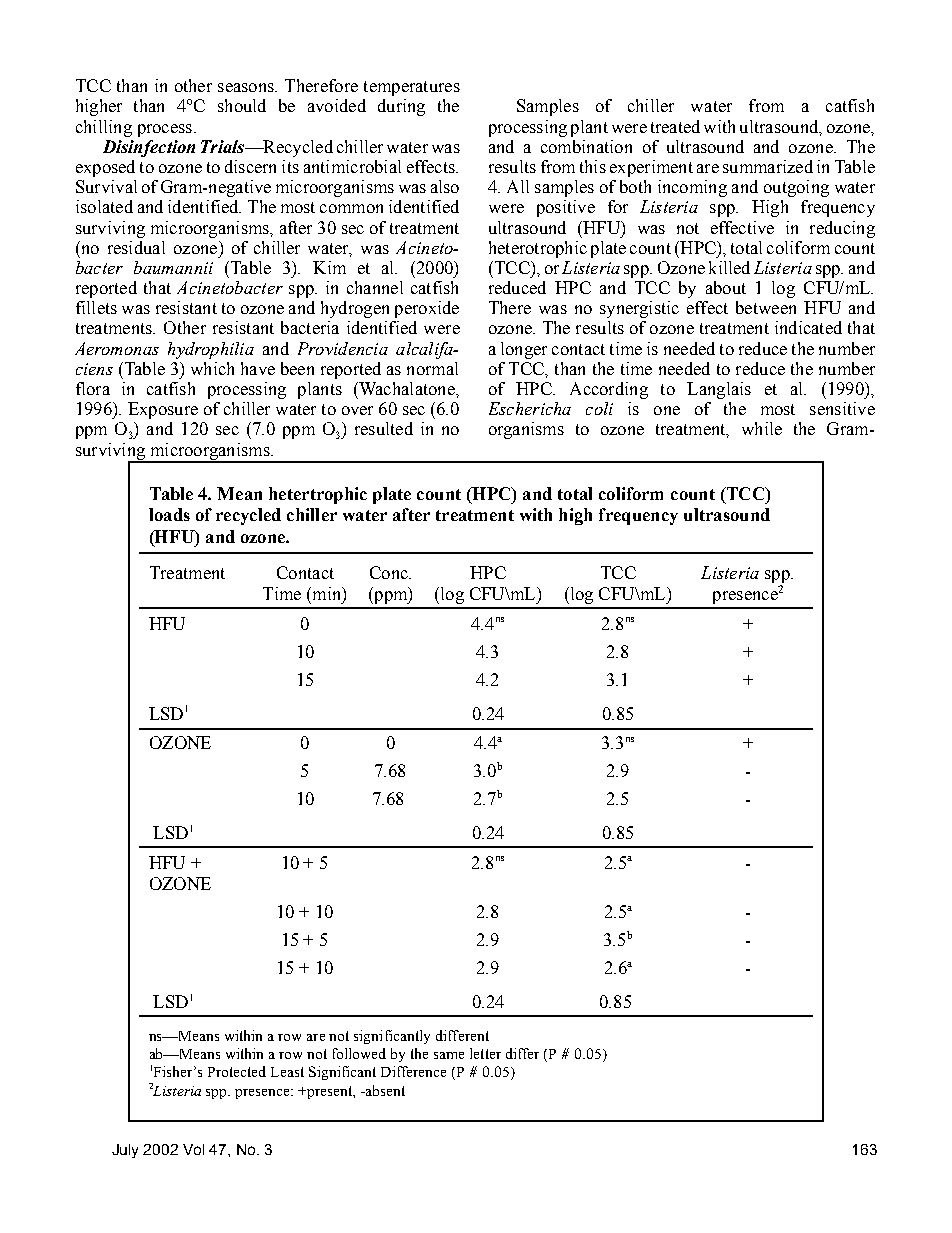 This screenshot has height=1233, width=952. What do you see at coordinates (808, 327) in the screenshot?
I see `indicated` at bounding box center [808, 327].
